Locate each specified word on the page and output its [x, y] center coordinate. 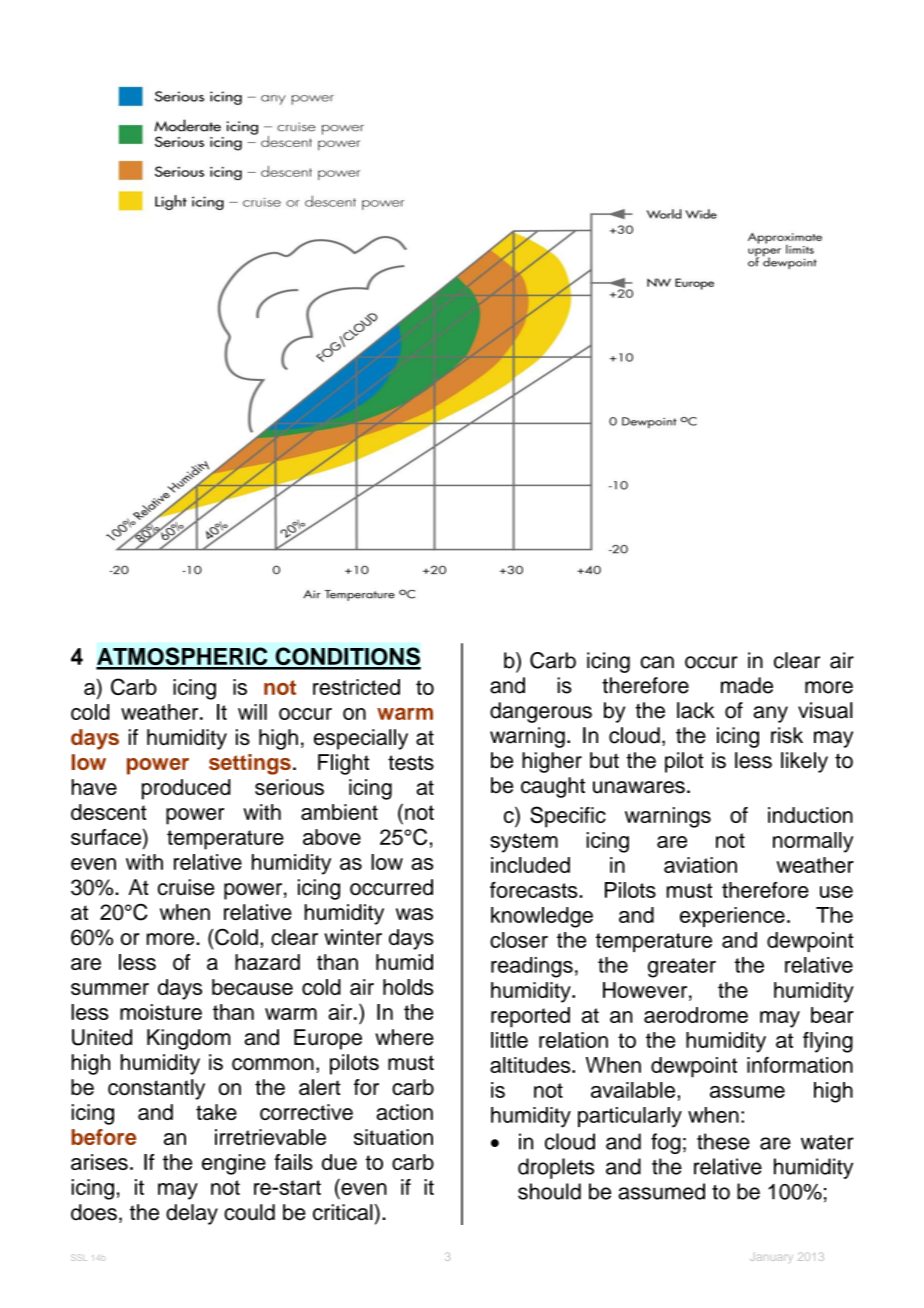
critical [343, 1212]
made [747, 685]
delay [192, 1214]
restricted [356, 687]
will [252, 712]
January [771, 1258]
